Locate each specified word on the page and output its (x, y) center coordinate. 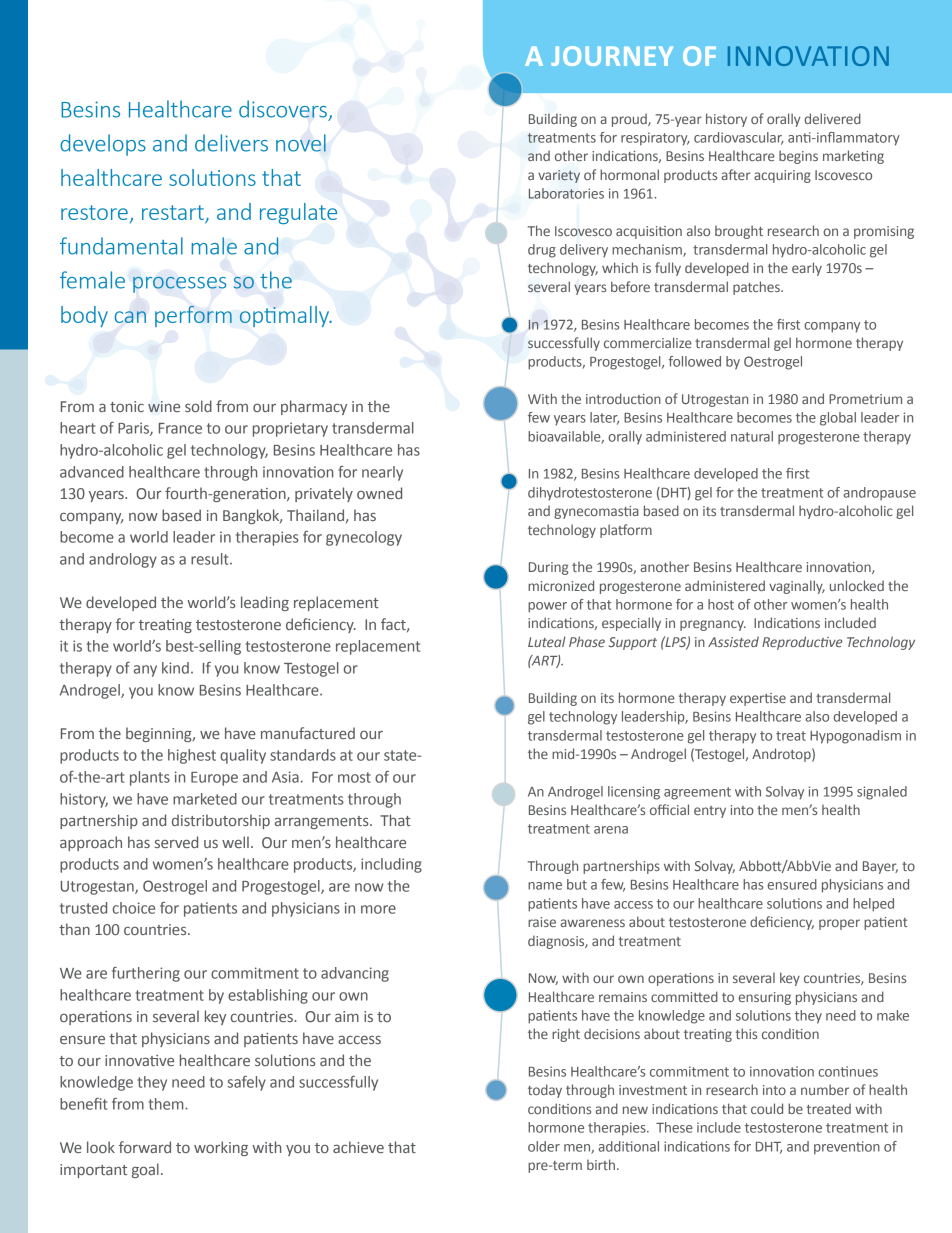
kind (175, 668)
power (547, 607)
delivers (231, 143)
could (767, 1108)
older (544, 1146)
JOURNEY (612, 56)
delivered (833, 118)
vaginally (797, 587)
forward (145, 1147)
